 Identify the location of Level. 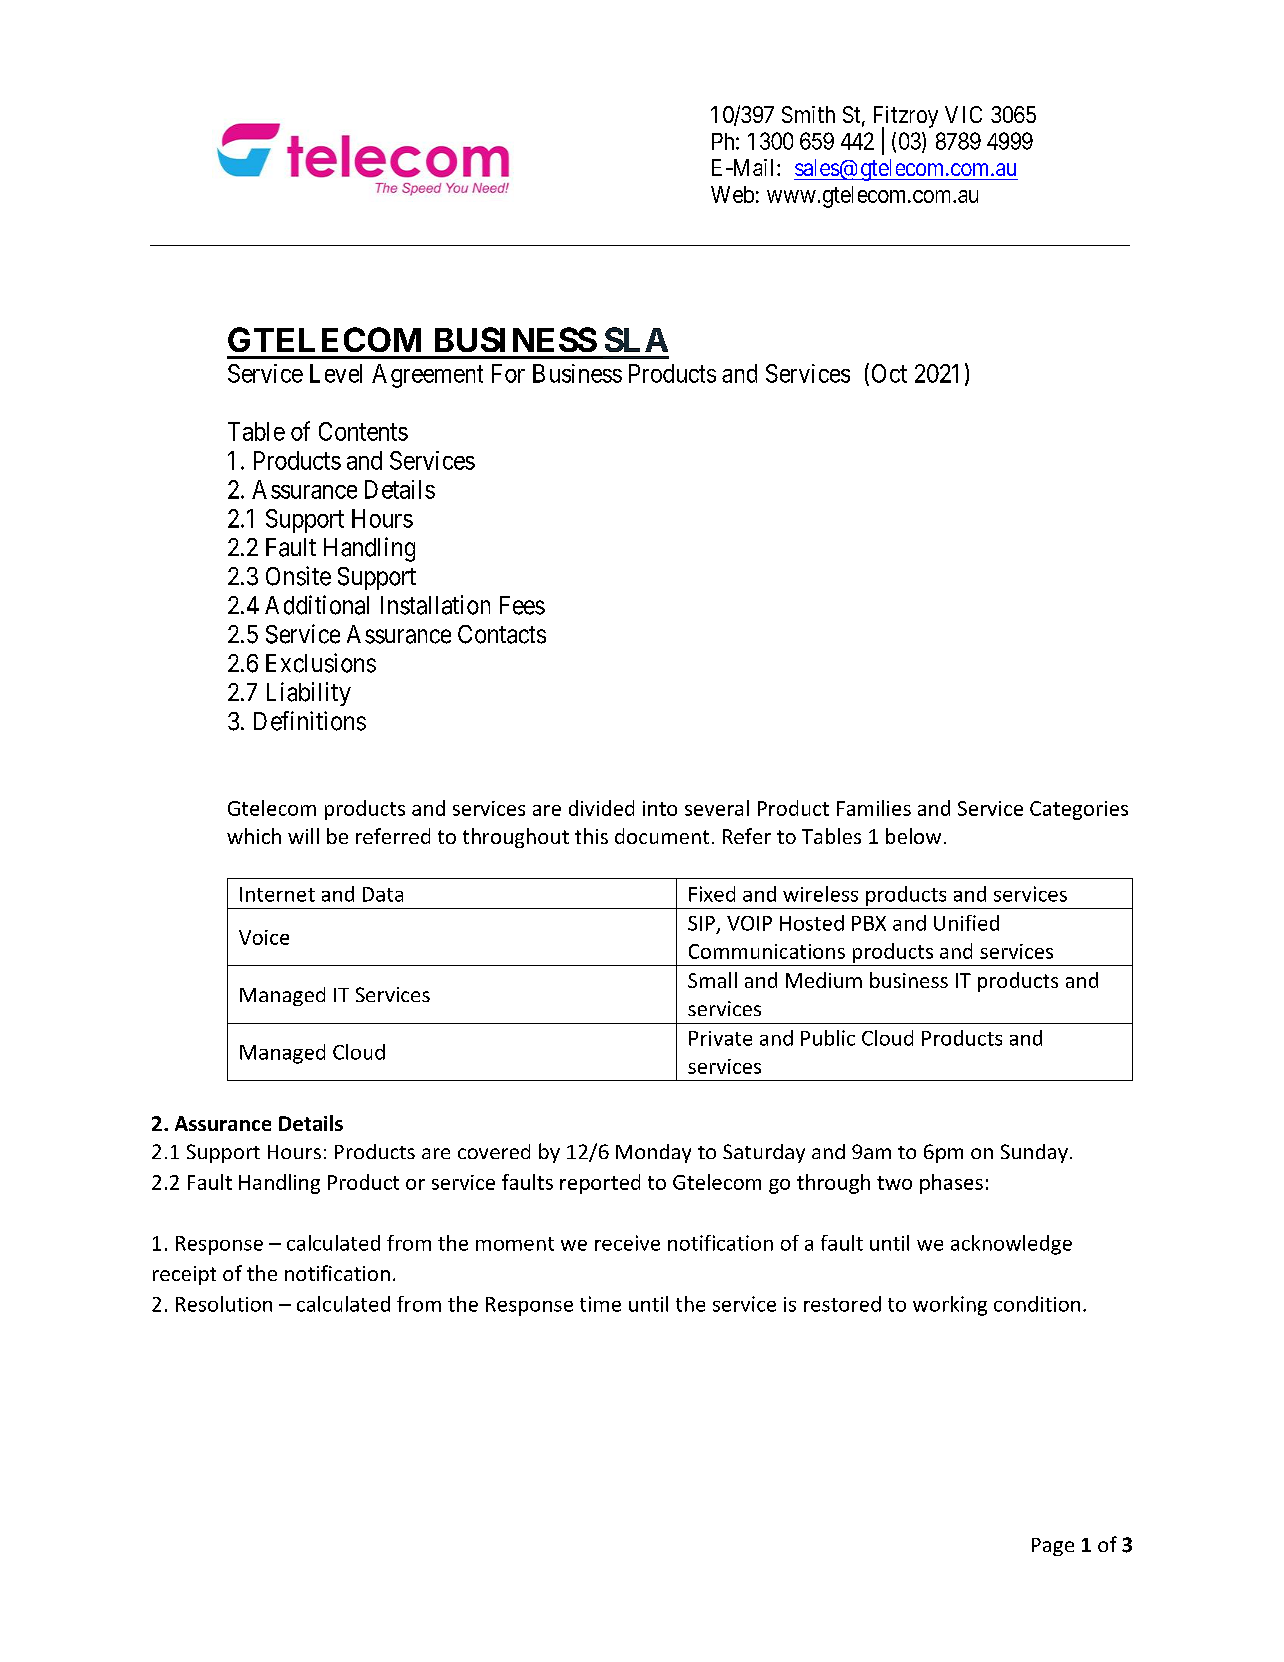
(336, 373).
